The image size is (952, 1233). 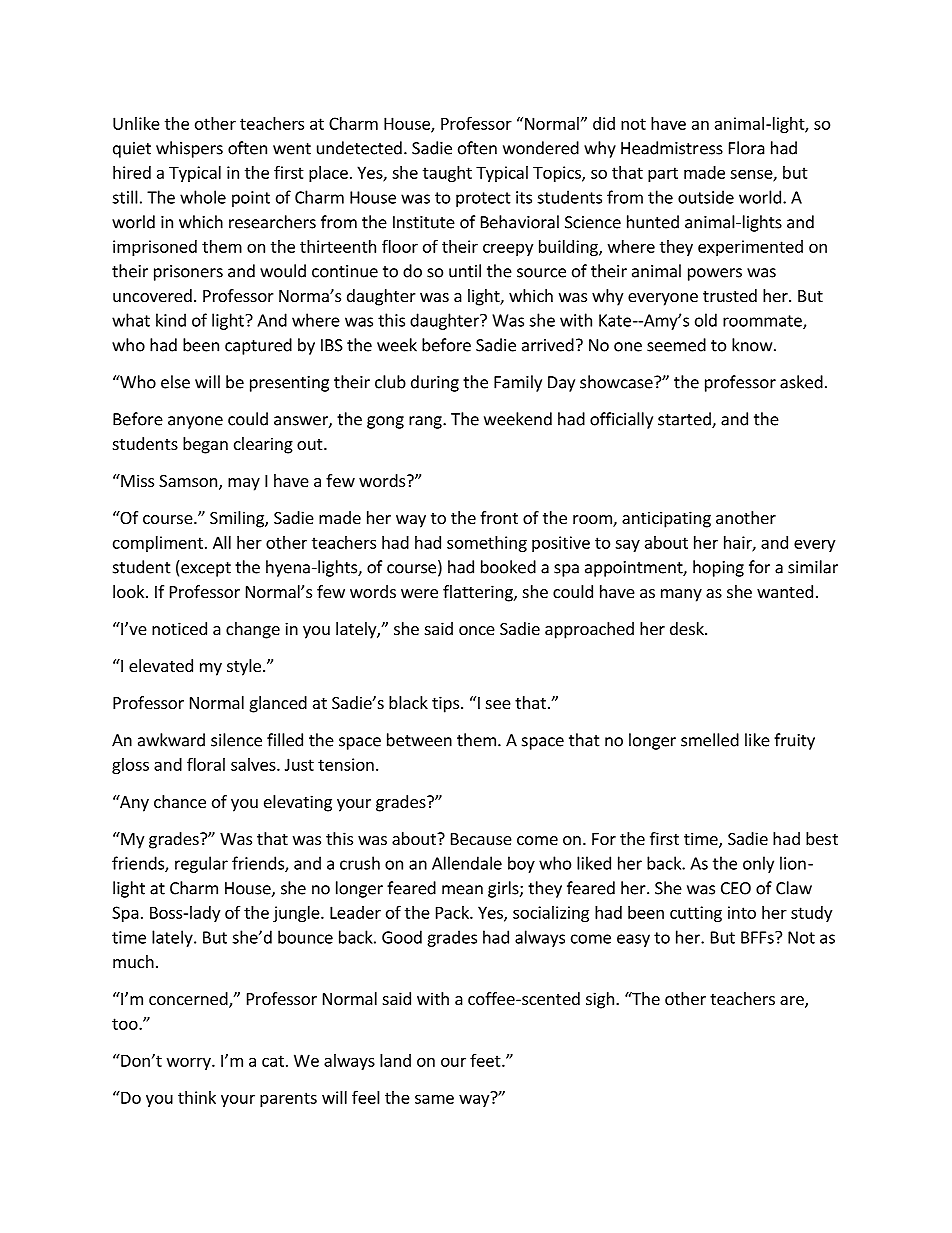 I want to click on noticed, so click(x=179, y=628).
